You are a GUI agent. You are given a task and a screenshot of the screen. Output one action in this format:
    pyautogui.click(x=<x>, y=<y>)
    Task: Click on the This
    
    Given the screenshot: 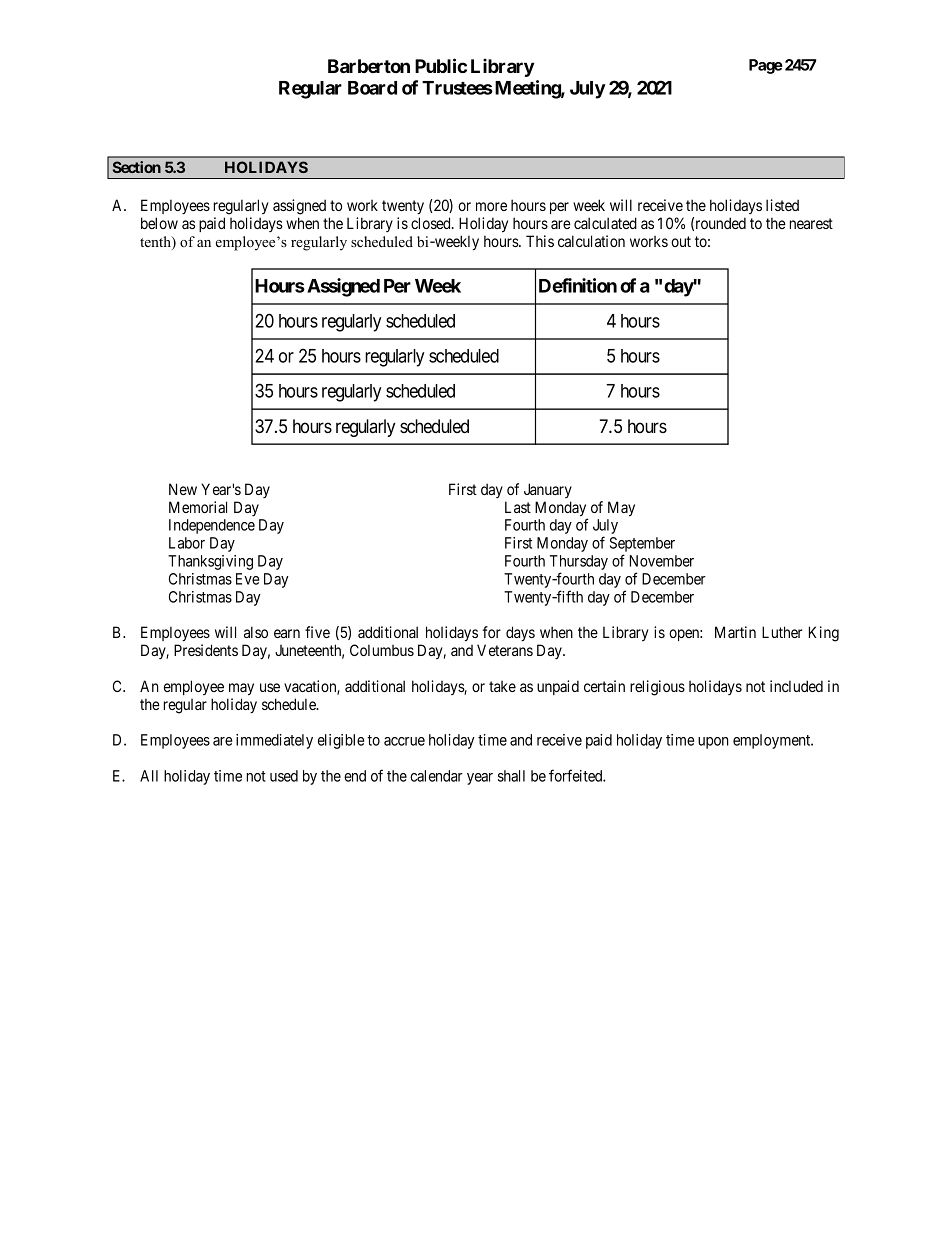 What is the action you would take?
    pyautogui.click(x=540, y=241)
